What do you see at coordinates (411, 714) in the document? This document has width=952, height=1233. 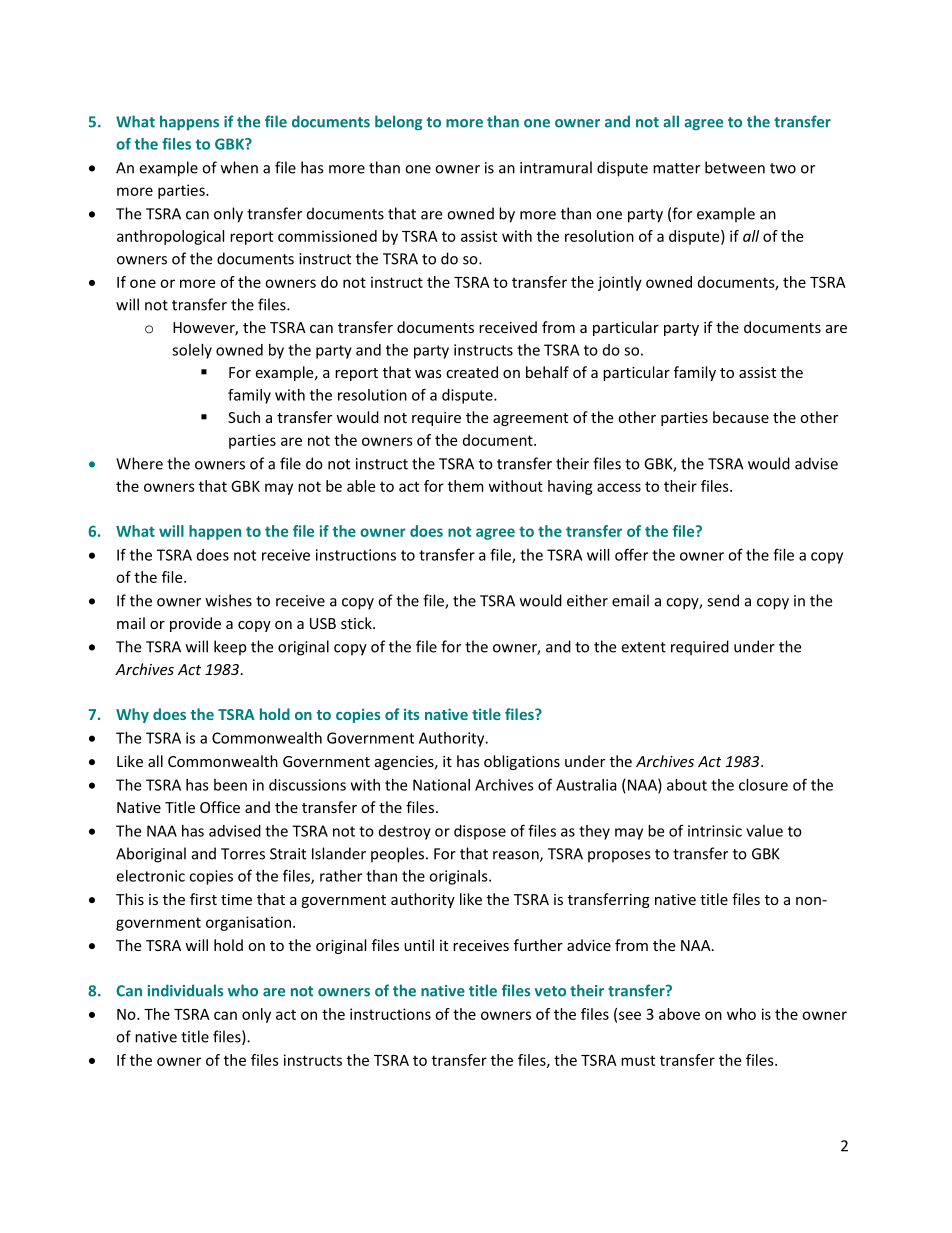 I see `its` at bounding box center [411, 714].
